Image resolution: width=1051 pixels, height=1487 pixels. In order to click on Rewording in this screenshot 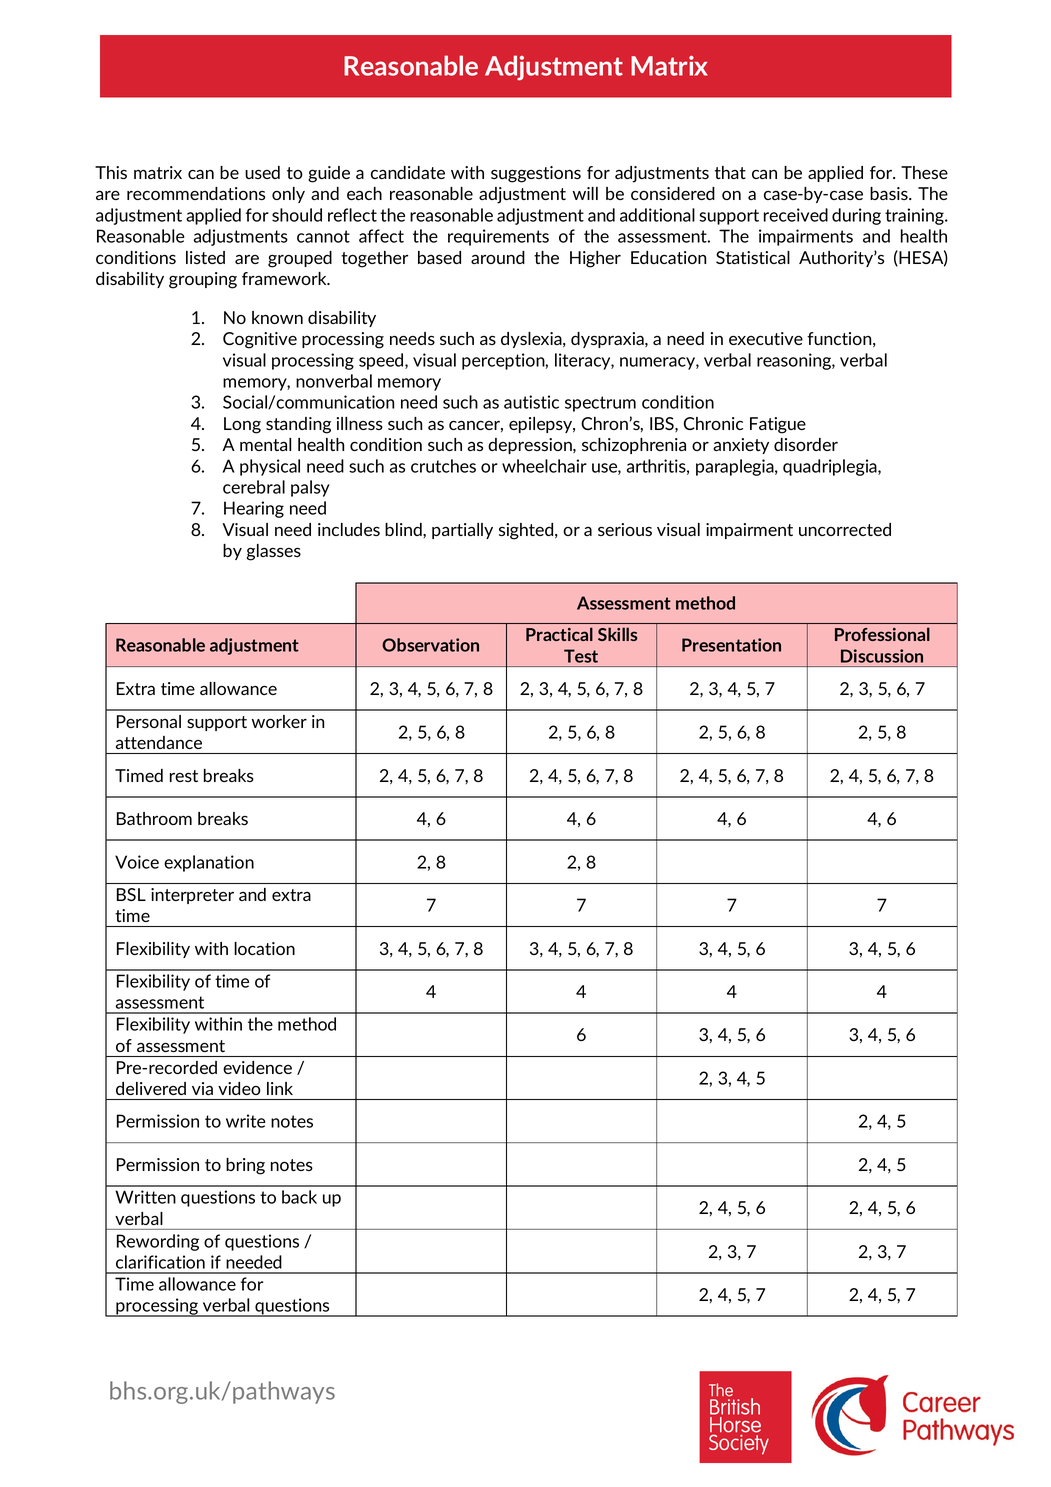, I will do `click(158, 1242)`.
